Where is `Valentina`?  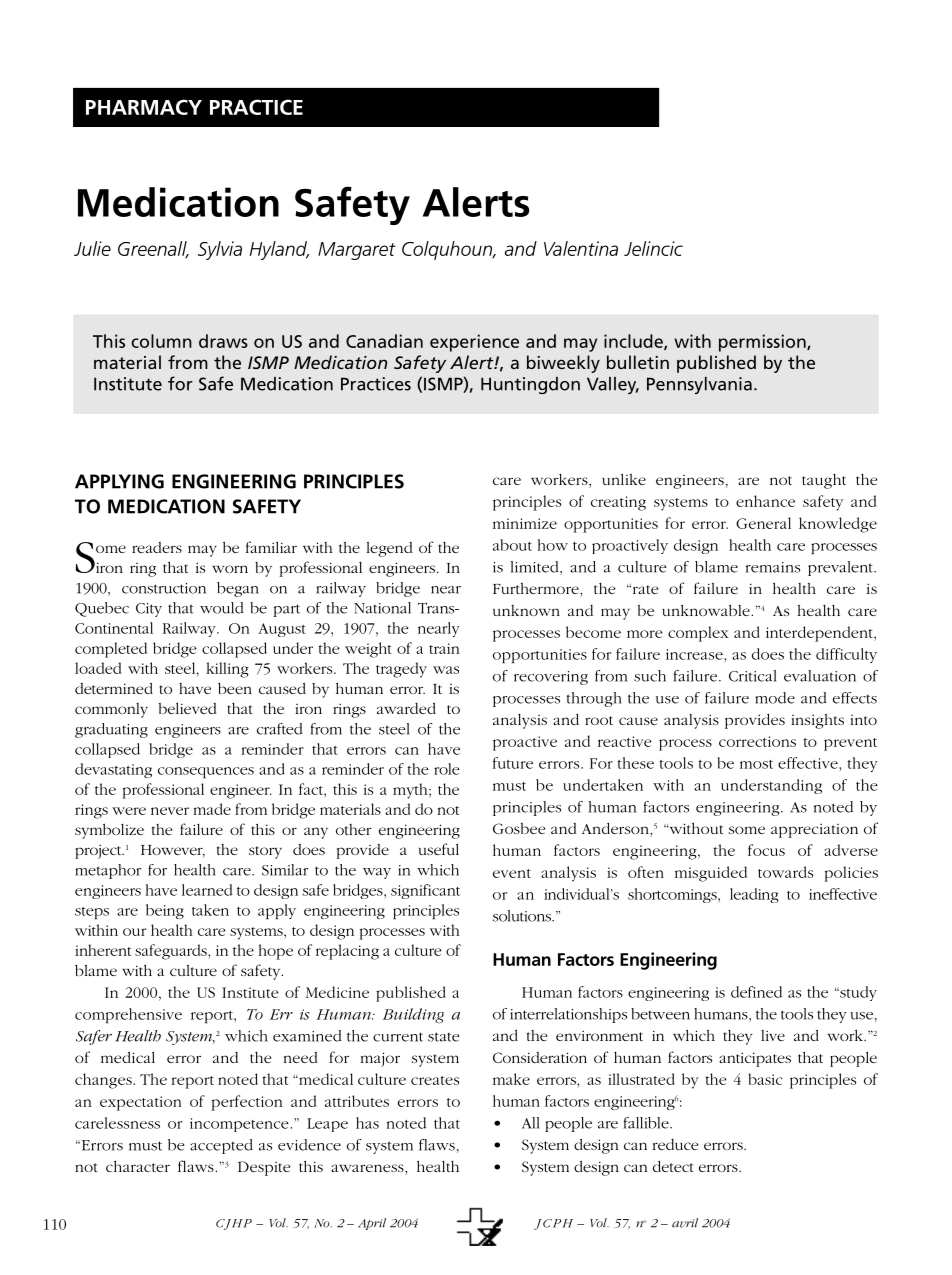
Valentina is located at coordinates (581, 248).
